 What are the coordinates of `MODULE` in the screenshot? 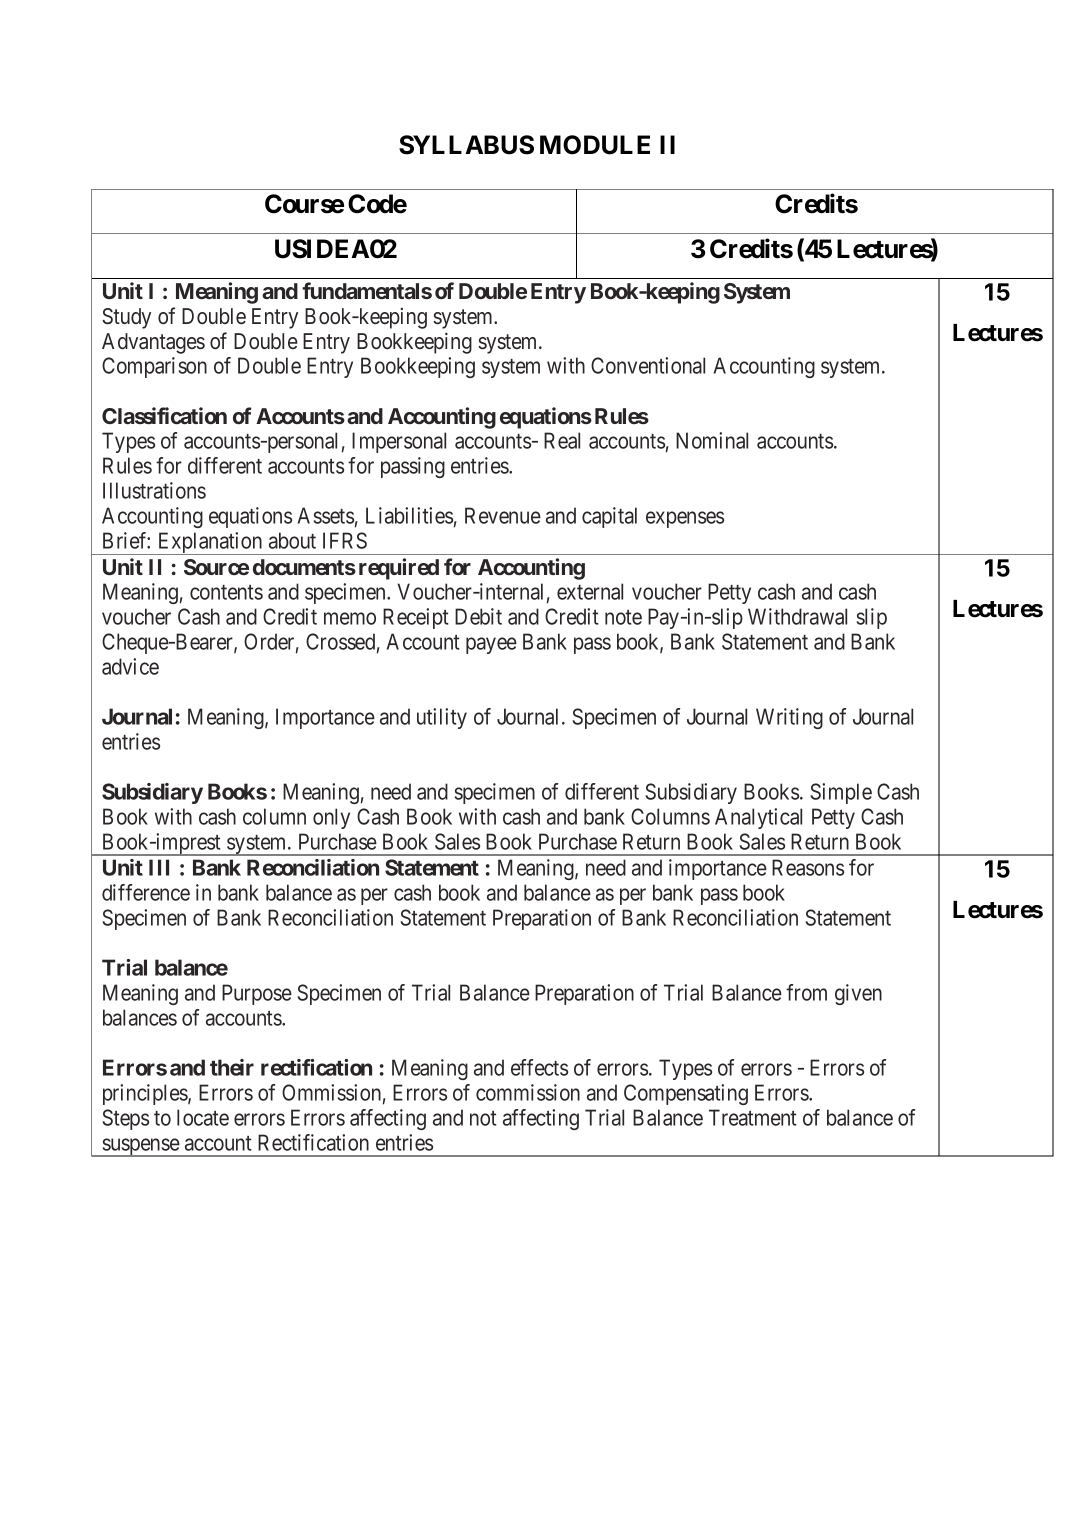 It's located at (595, 145).
